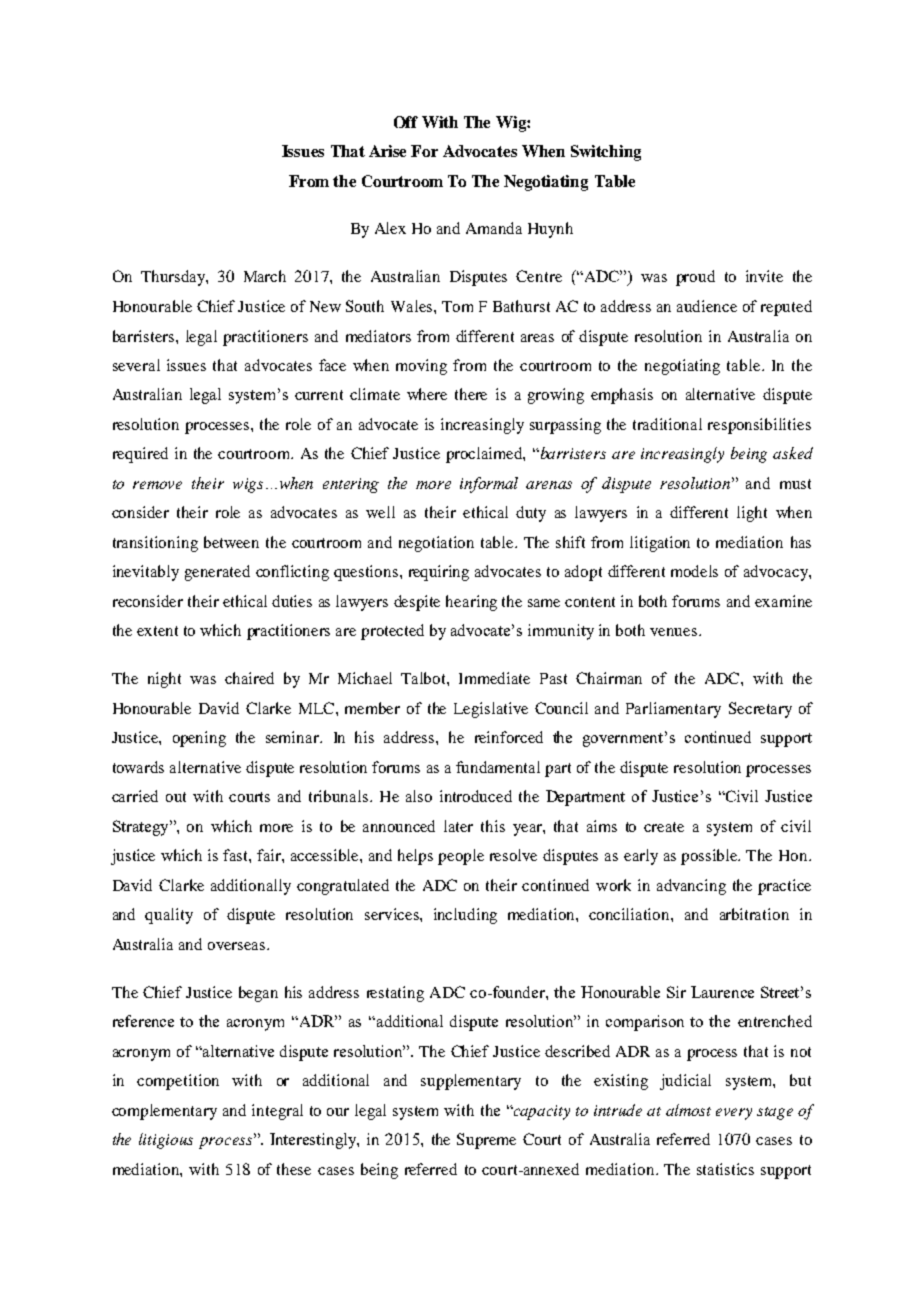 Image resolution: width=924 pixels, height=1308 pixels. Describe the element at coordinates (406, 122) in the image. I see `Off` at that location.
